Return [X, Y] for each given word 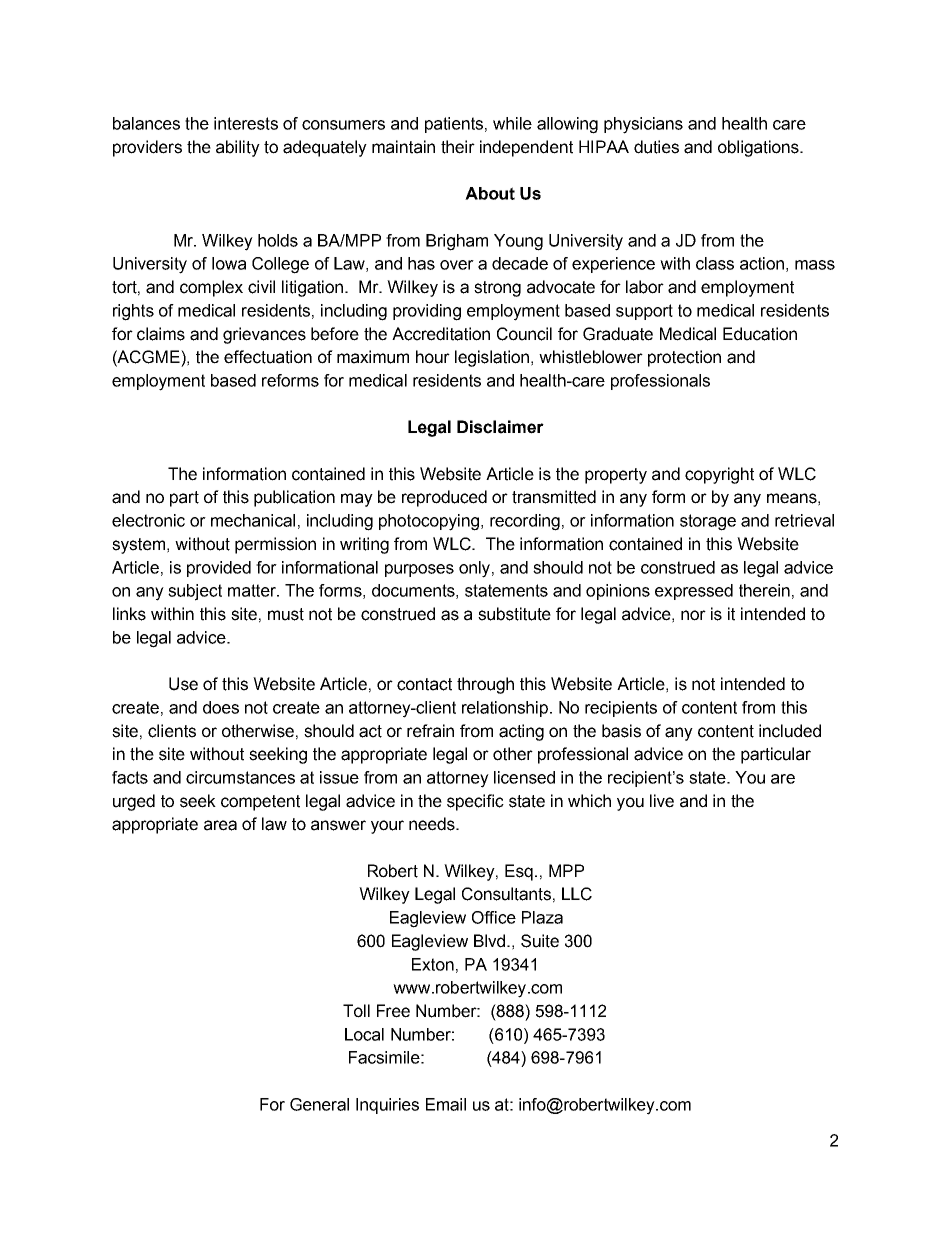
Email [446, 1104]
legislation [492, 358]
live [662, 801]
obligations [759, 148]
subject [195, 592]
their [458, 147]
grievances [264, 335]
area [220, 825]
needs [433, 824]
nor [693, 615]
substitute [514, 614]
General [319, 1104]
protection [684, 358]
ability [238, 148]
